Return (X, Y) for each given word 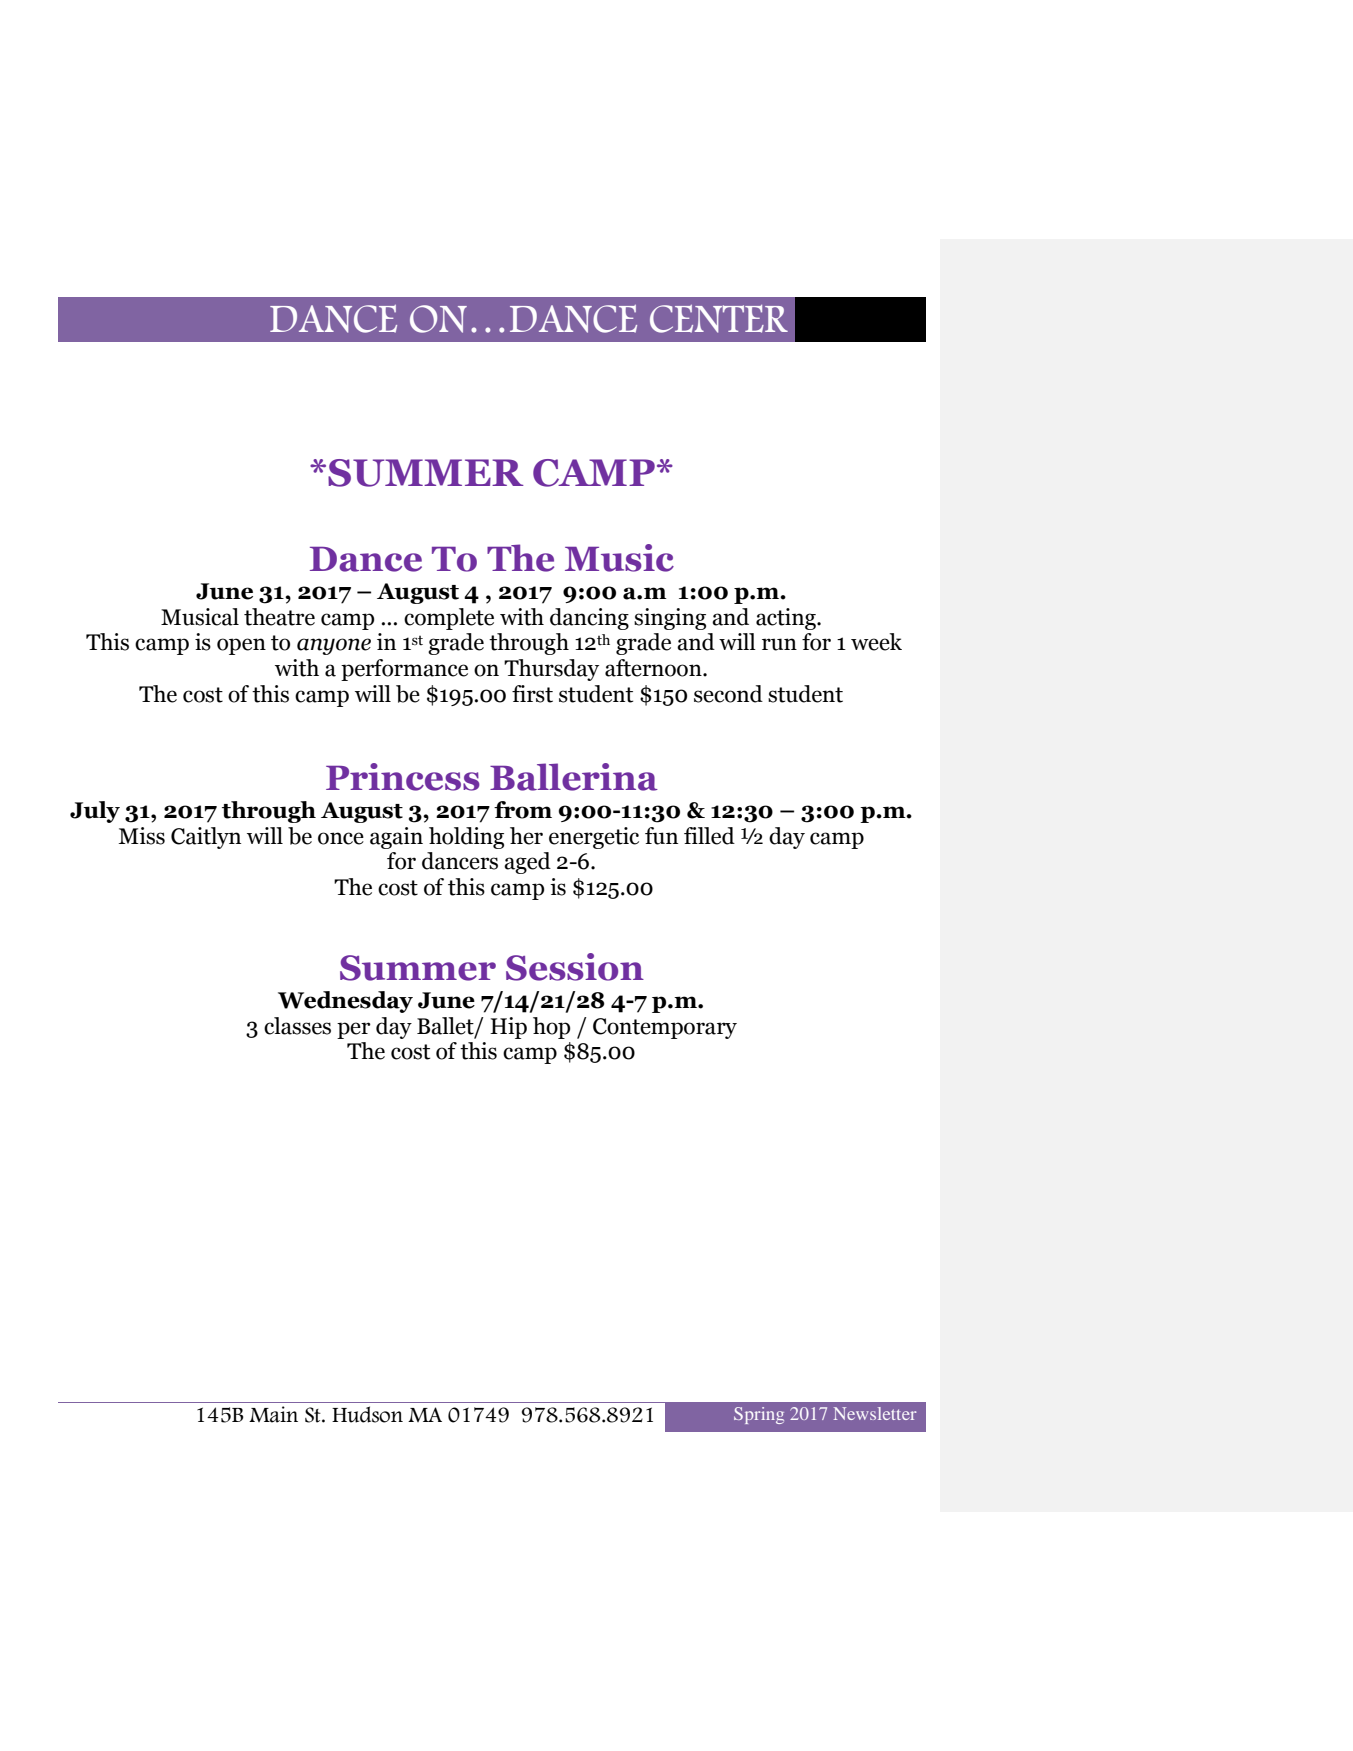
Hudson (367, 1414)
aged (527, 863)
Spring (759, 1415)
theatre (279, 617)
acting (787, 619)
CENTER (719, 319)
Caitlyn (206, 838)
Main (273, 1414)
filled (709, 836)
